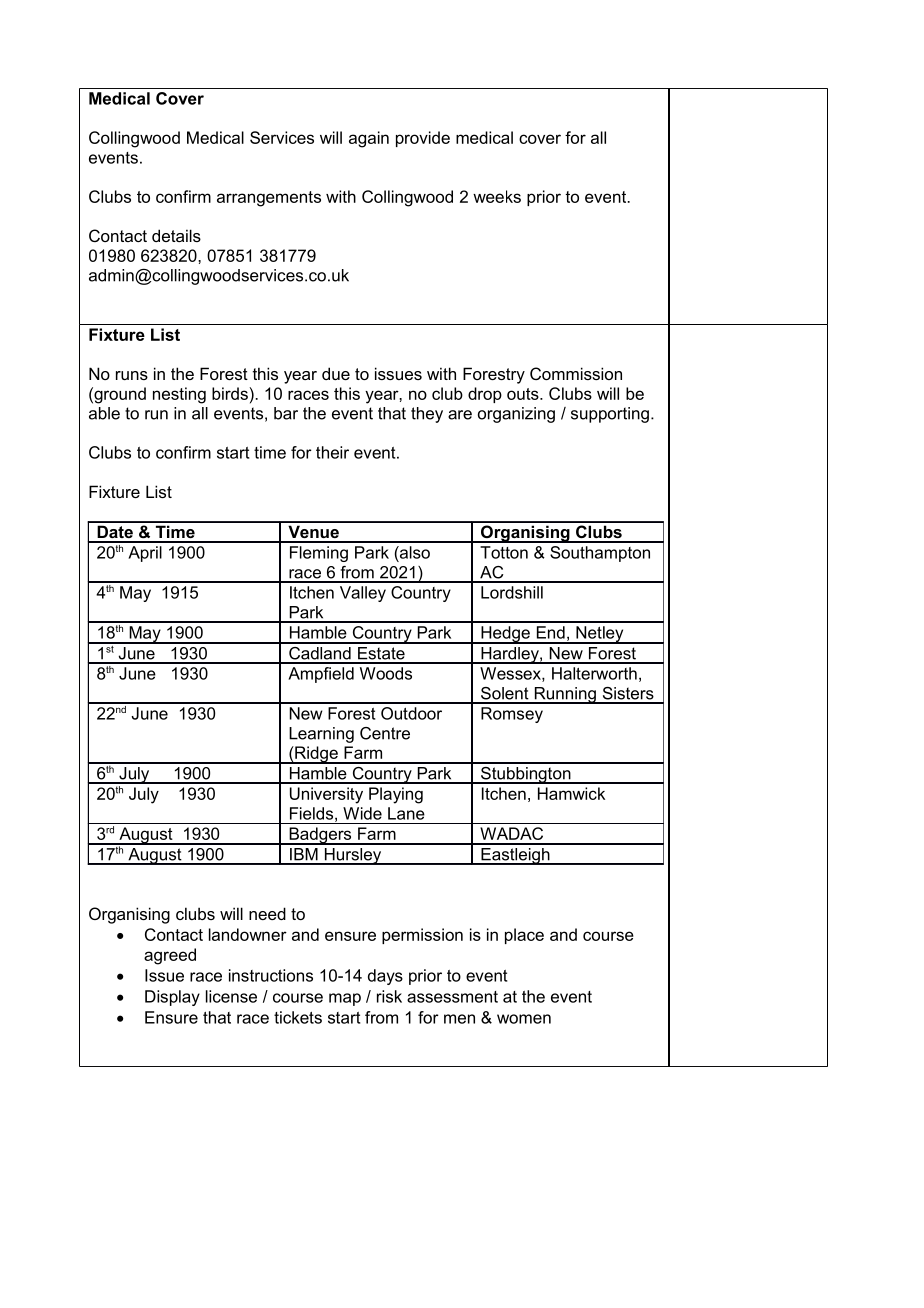  I want to click on Display, so click(172, 998).
